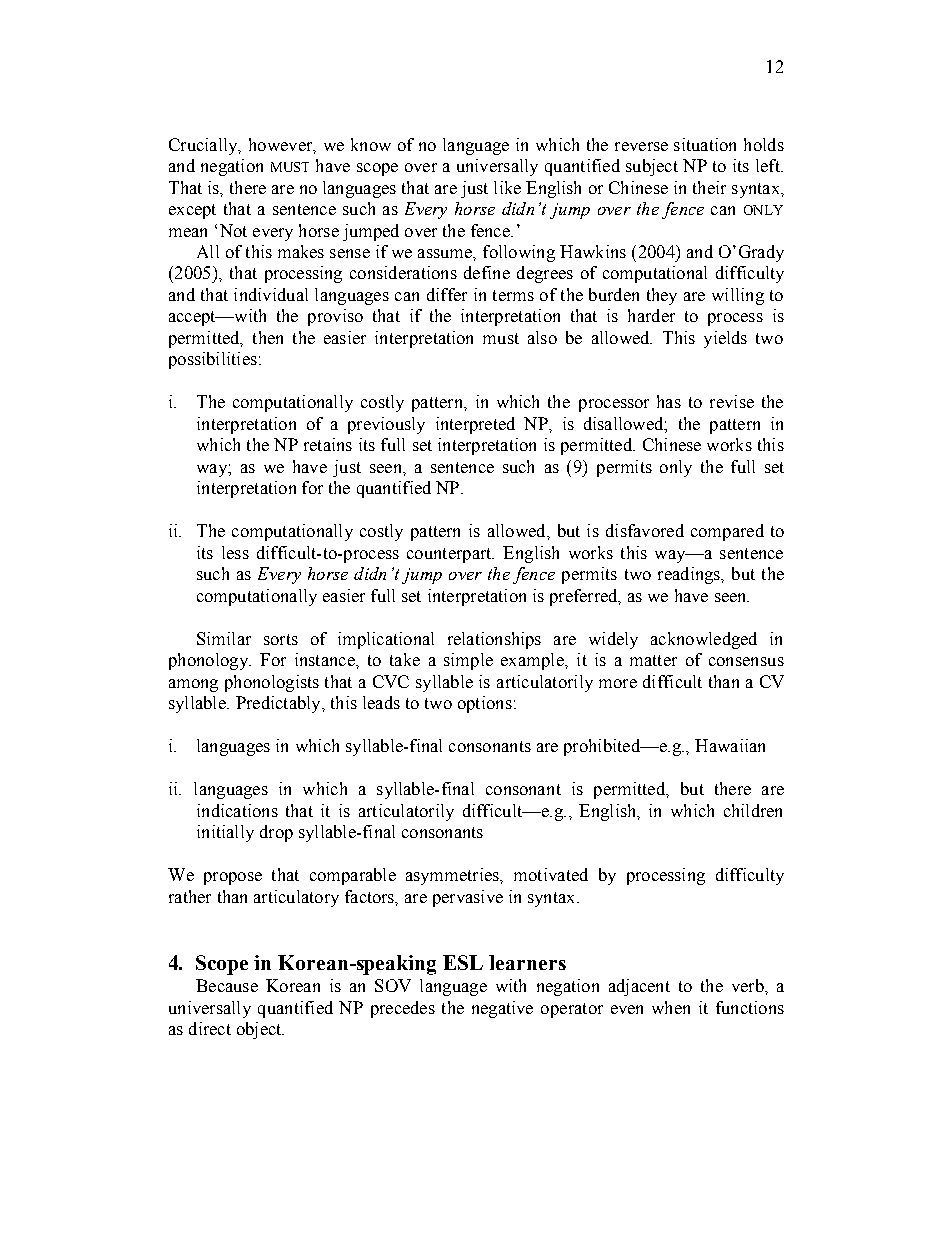 Image resolution: width=952 pixels, height=1233 pixels. Describe the element at coordinates (453, 876) in the screenshot. I see `asymmetries` at that location.
